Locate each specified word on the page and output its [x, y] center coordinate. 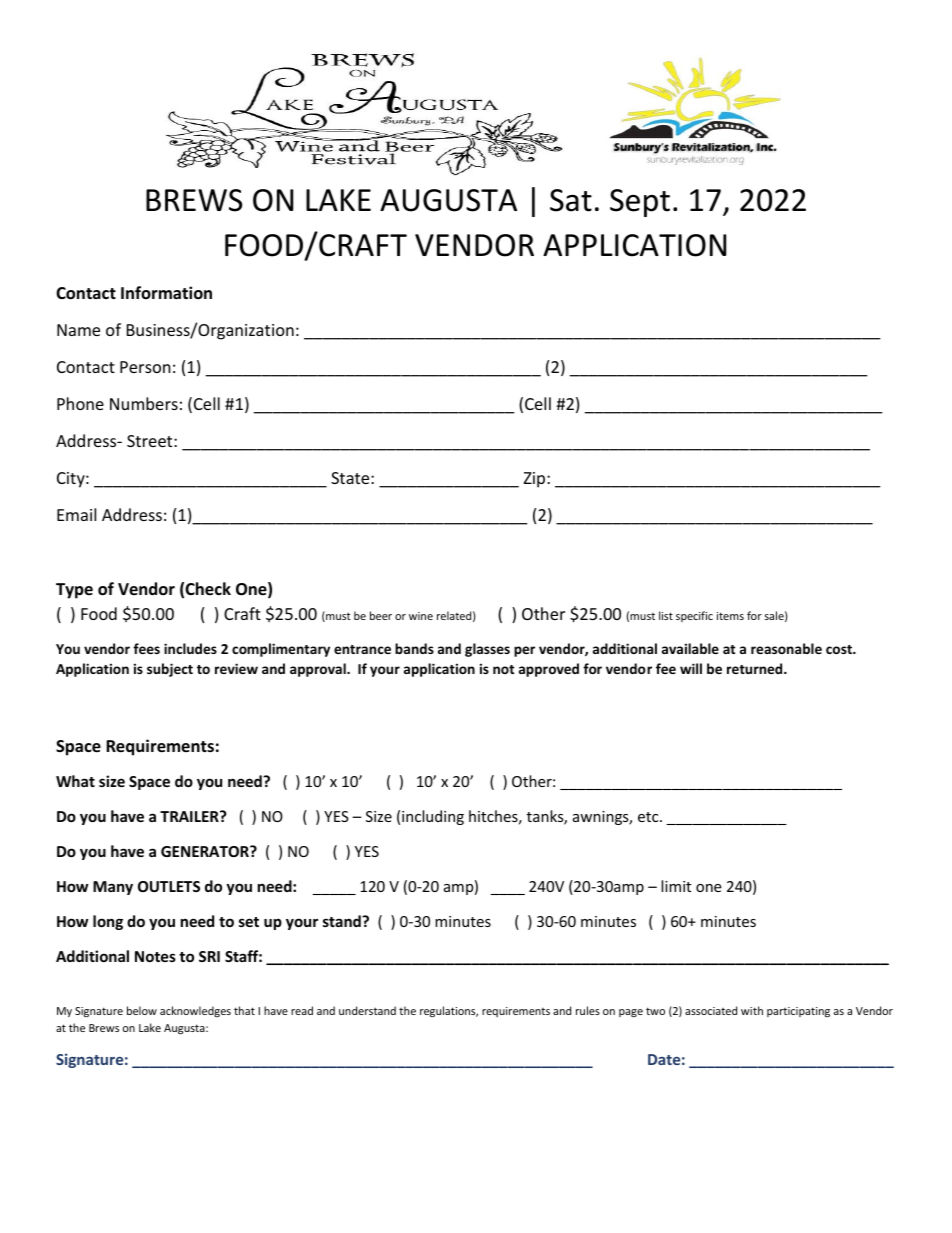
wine [421, 616]
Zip [536, 480]
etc [649, 817]
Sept [640, 203]
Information [166, 293]
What [75, 781]
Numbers [144, 403]
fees [146, 648]
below [142, 1010]
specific [694, 616]
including [433, 817]
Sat [571, 200]
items [730, 616]
